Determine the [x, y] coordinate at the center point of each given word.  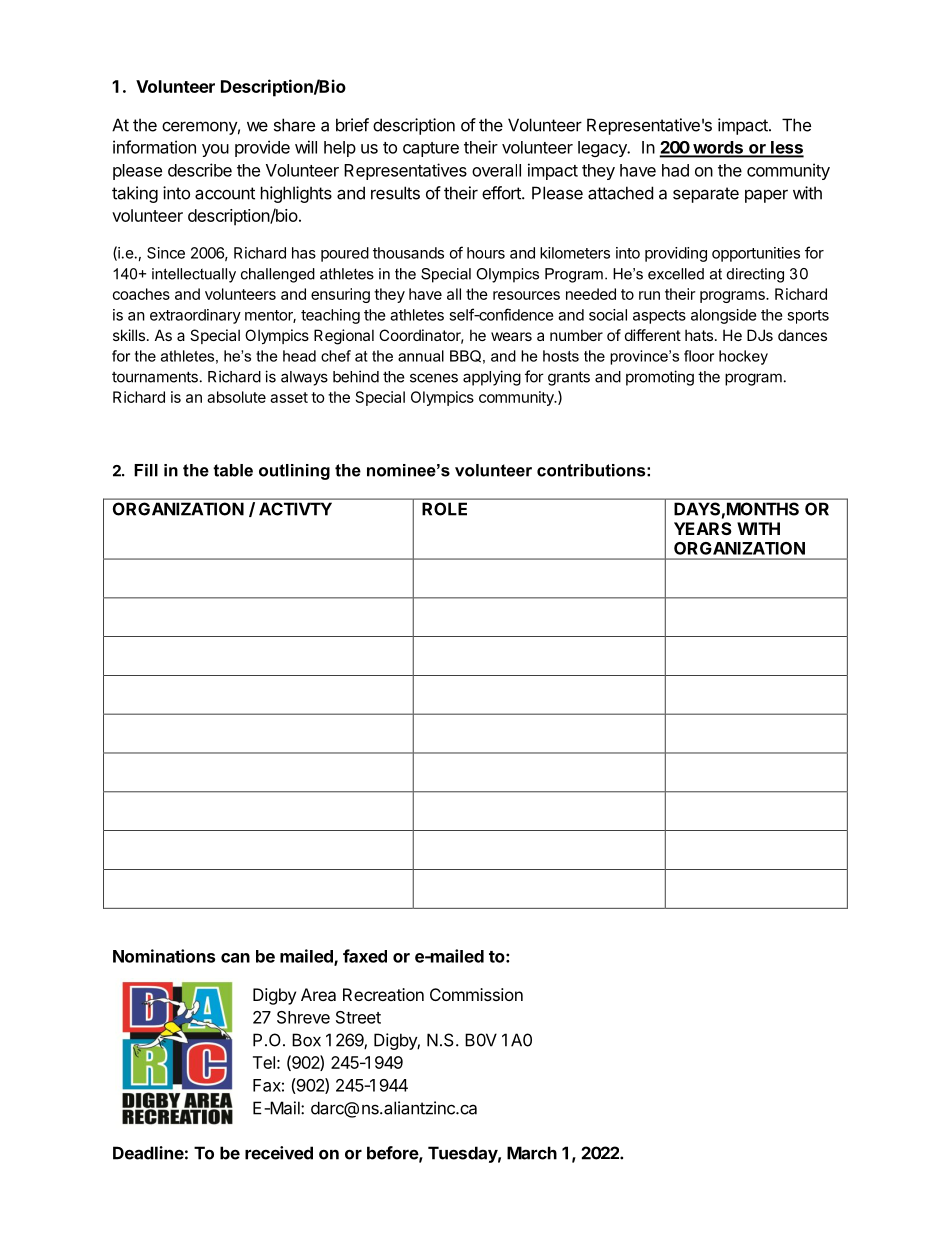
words [718, 148]
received [279, 1153]
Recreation [383, 994]
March [532, 1153]
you [215, 150]
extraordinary [195, 316]
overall [496, 170]
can [235, 958]
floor [699, 356]
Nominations [164, 956]
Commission [476, 994]
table [233, 470]
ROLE [444, 509]
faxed [365, 956]
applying [492, 378]
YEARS [703, 528]
